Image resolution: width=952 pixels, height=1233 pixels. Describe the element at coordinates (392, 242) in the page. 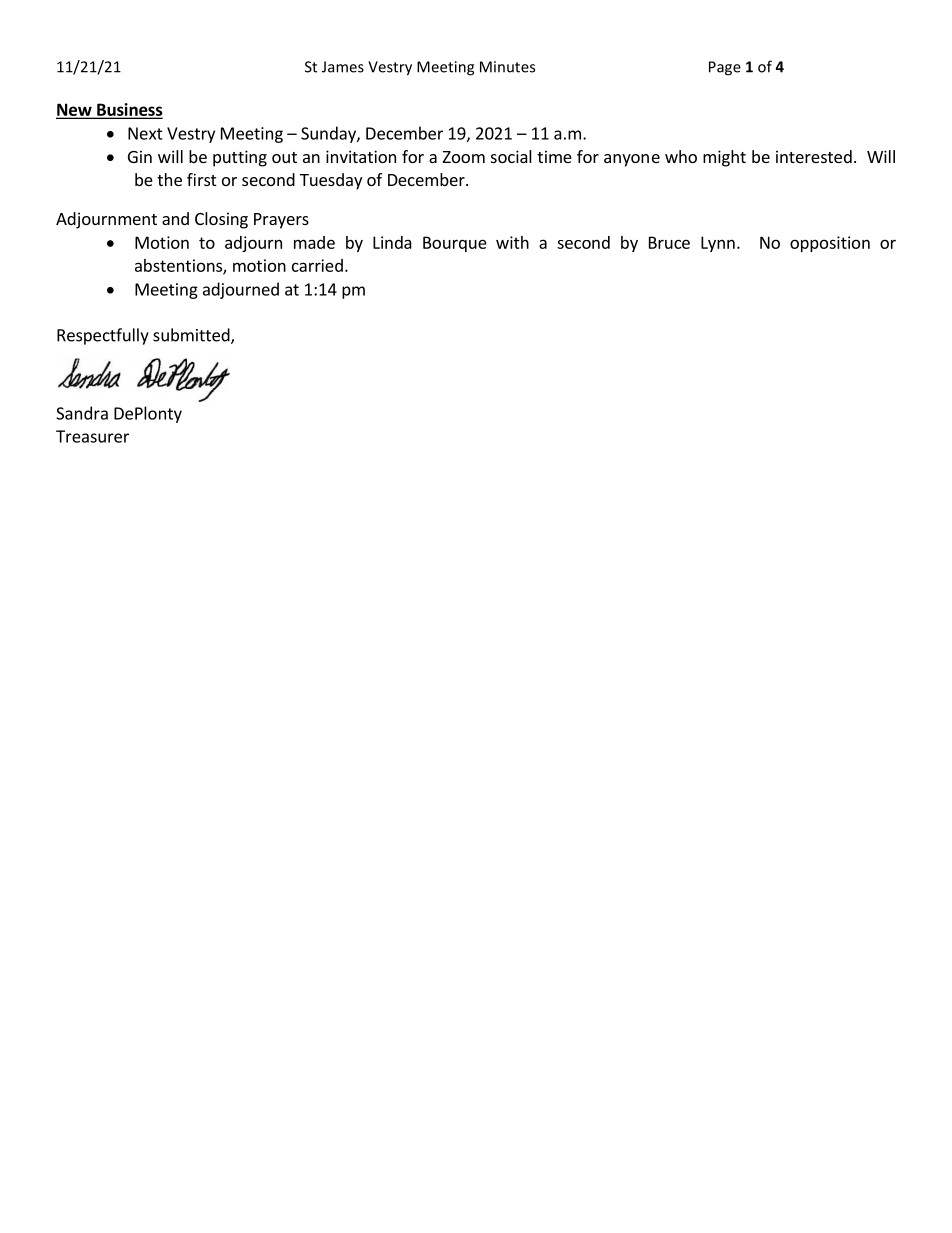

I see `Linda` at that location.
